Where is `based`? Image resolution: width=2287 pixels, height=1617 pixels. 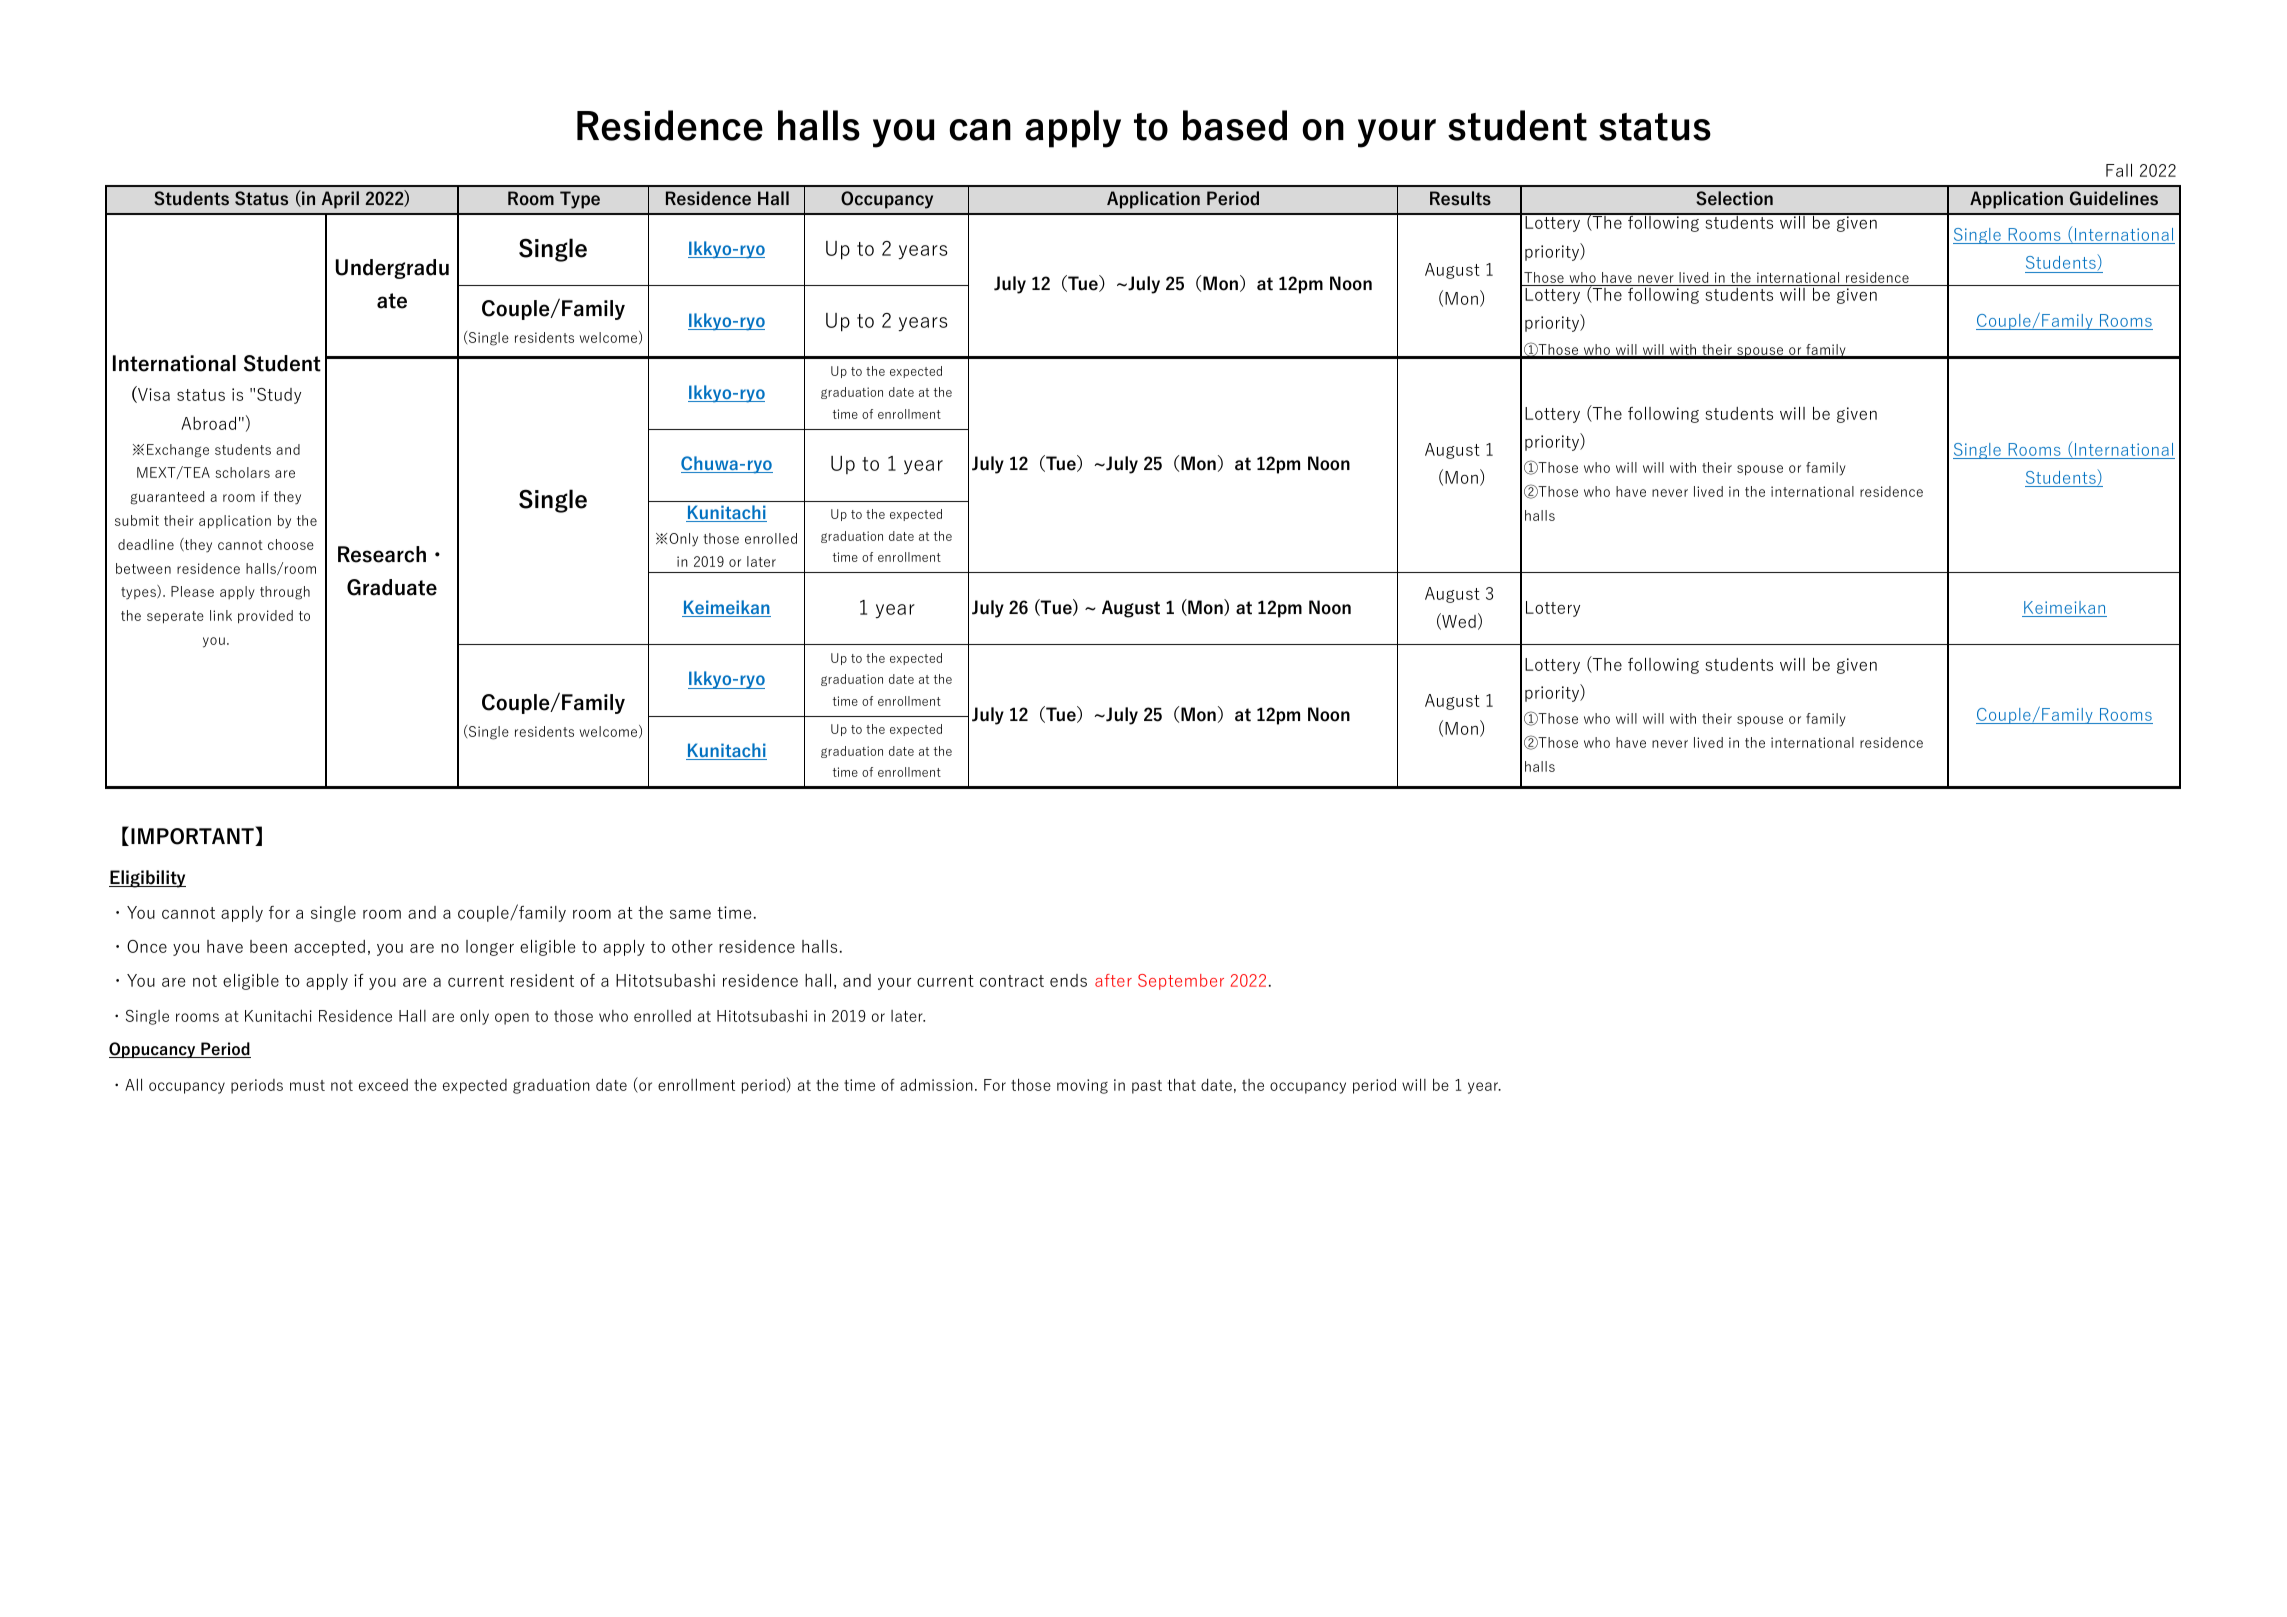 based is located at coordinates (1235, 125).
